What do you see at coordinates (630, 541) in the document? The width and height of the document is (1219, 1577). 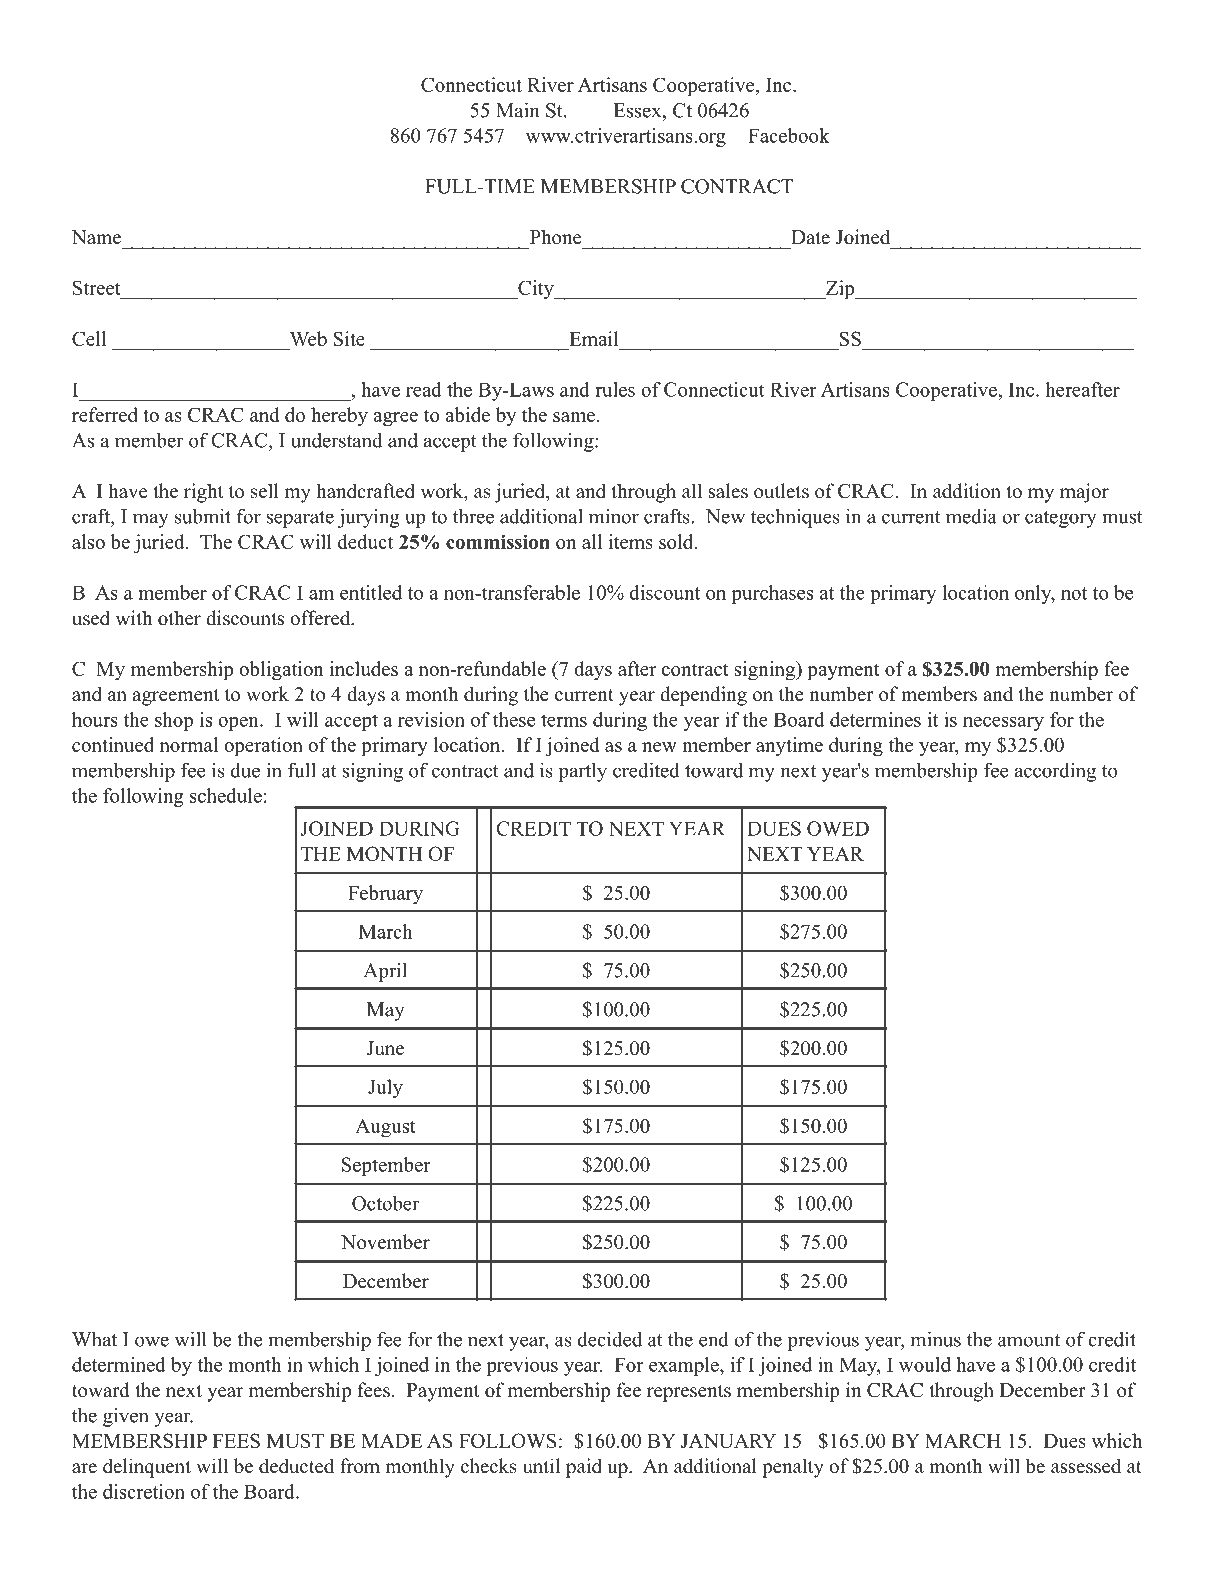 I see `items` at bounding box center [630, 541].
